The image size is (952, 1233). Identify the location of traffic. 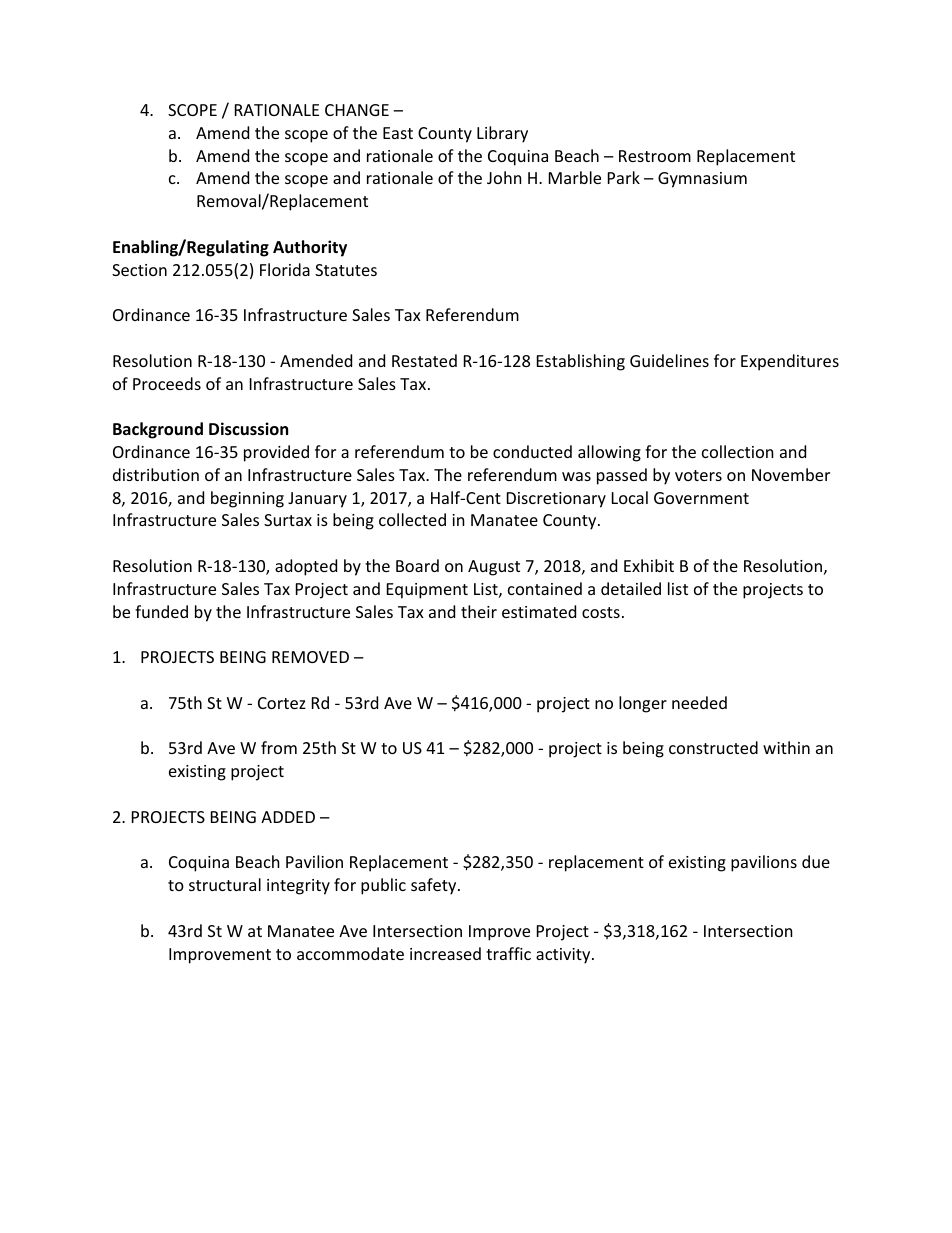
(508, 953).
